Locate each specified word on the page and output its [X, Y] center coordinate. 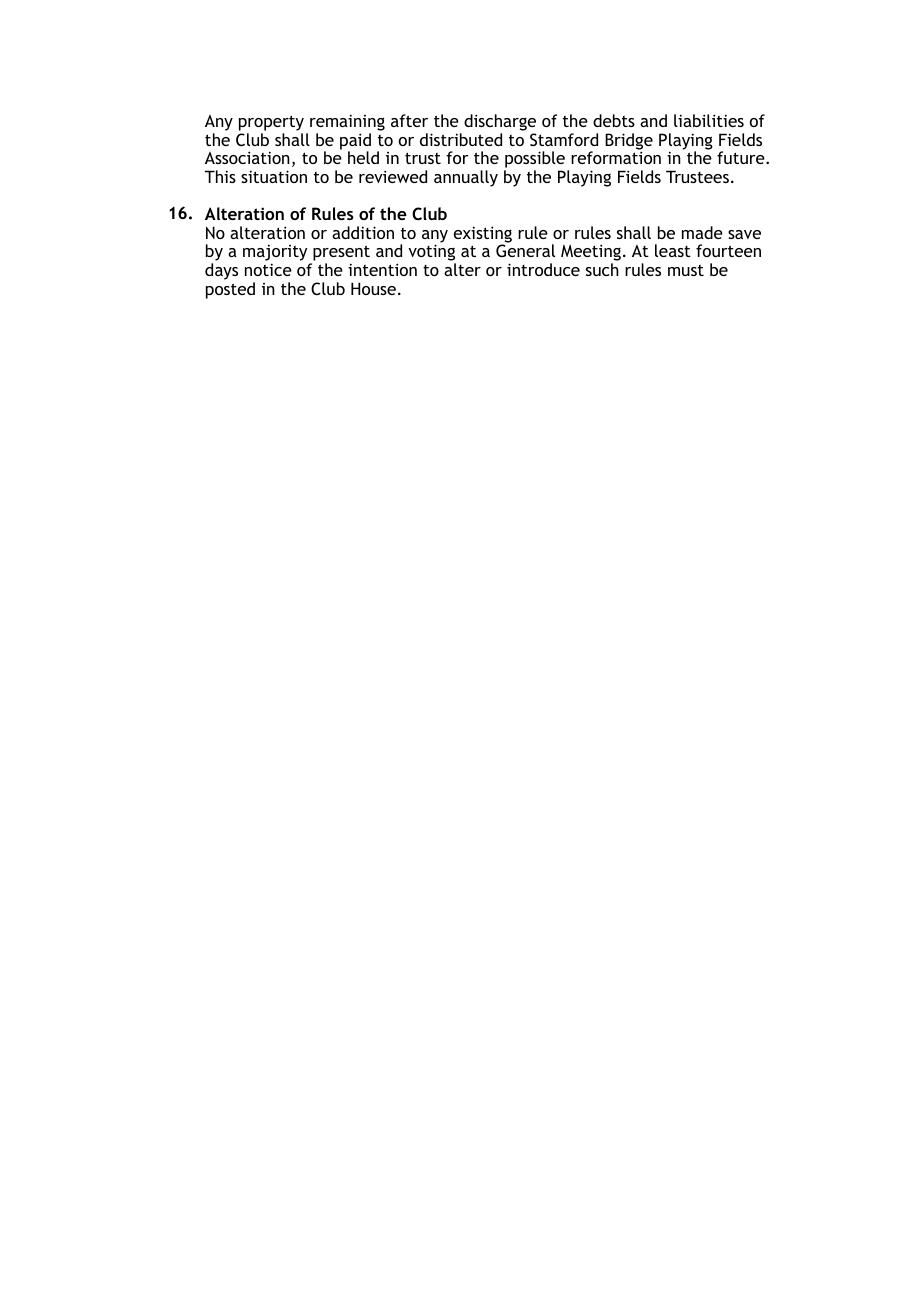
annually [466, 178]
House [373, 288]
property [271, 123]
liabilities [709, 120]
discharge [500, 122]
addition [363, 232]
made [702, 232]
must [686, 270]
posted [230, 290]
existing [483, 235]
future [742, 157]
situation [274, 176]
